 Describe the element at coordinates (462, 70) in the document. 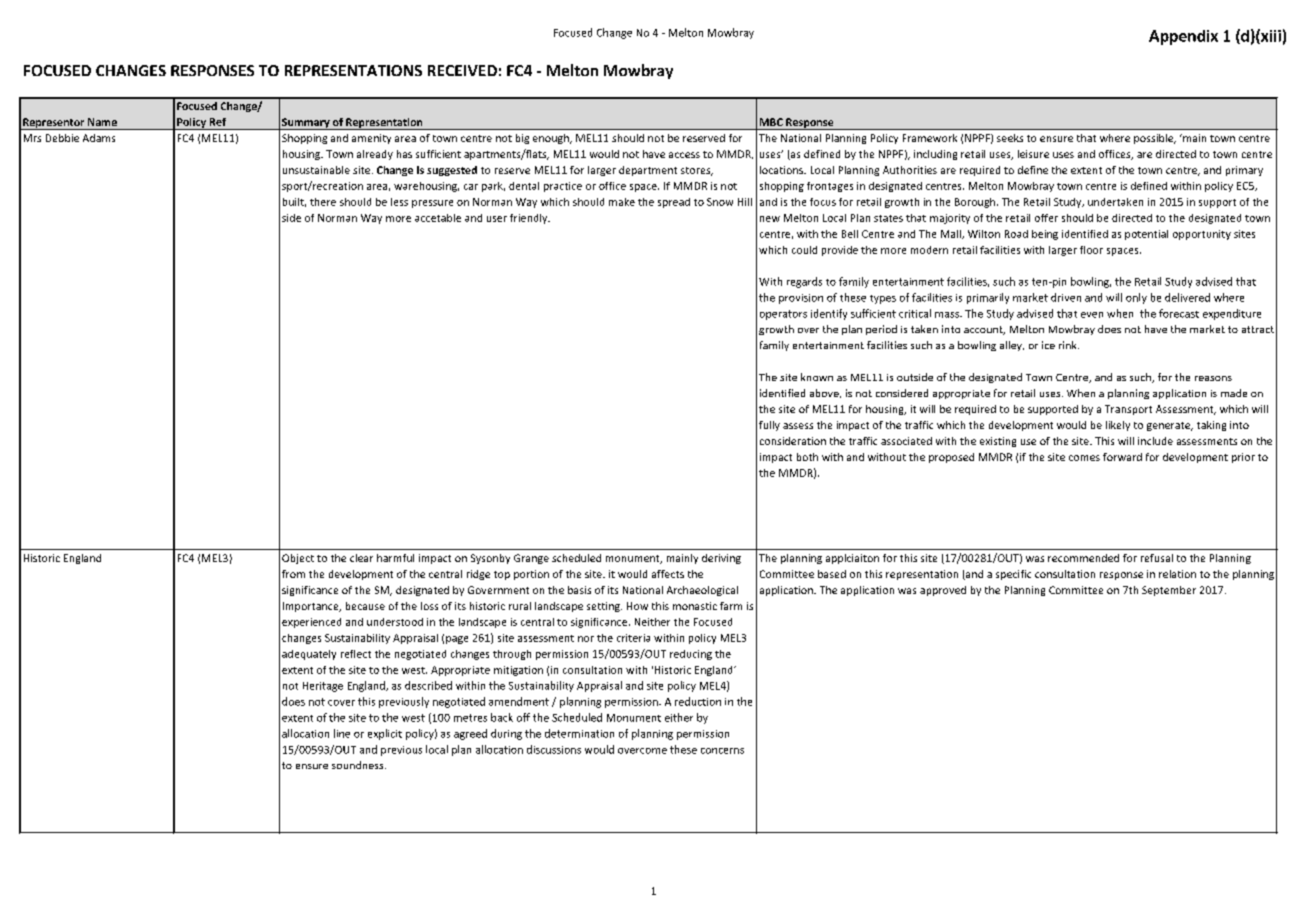

I see `RECEIVED` at that location.
